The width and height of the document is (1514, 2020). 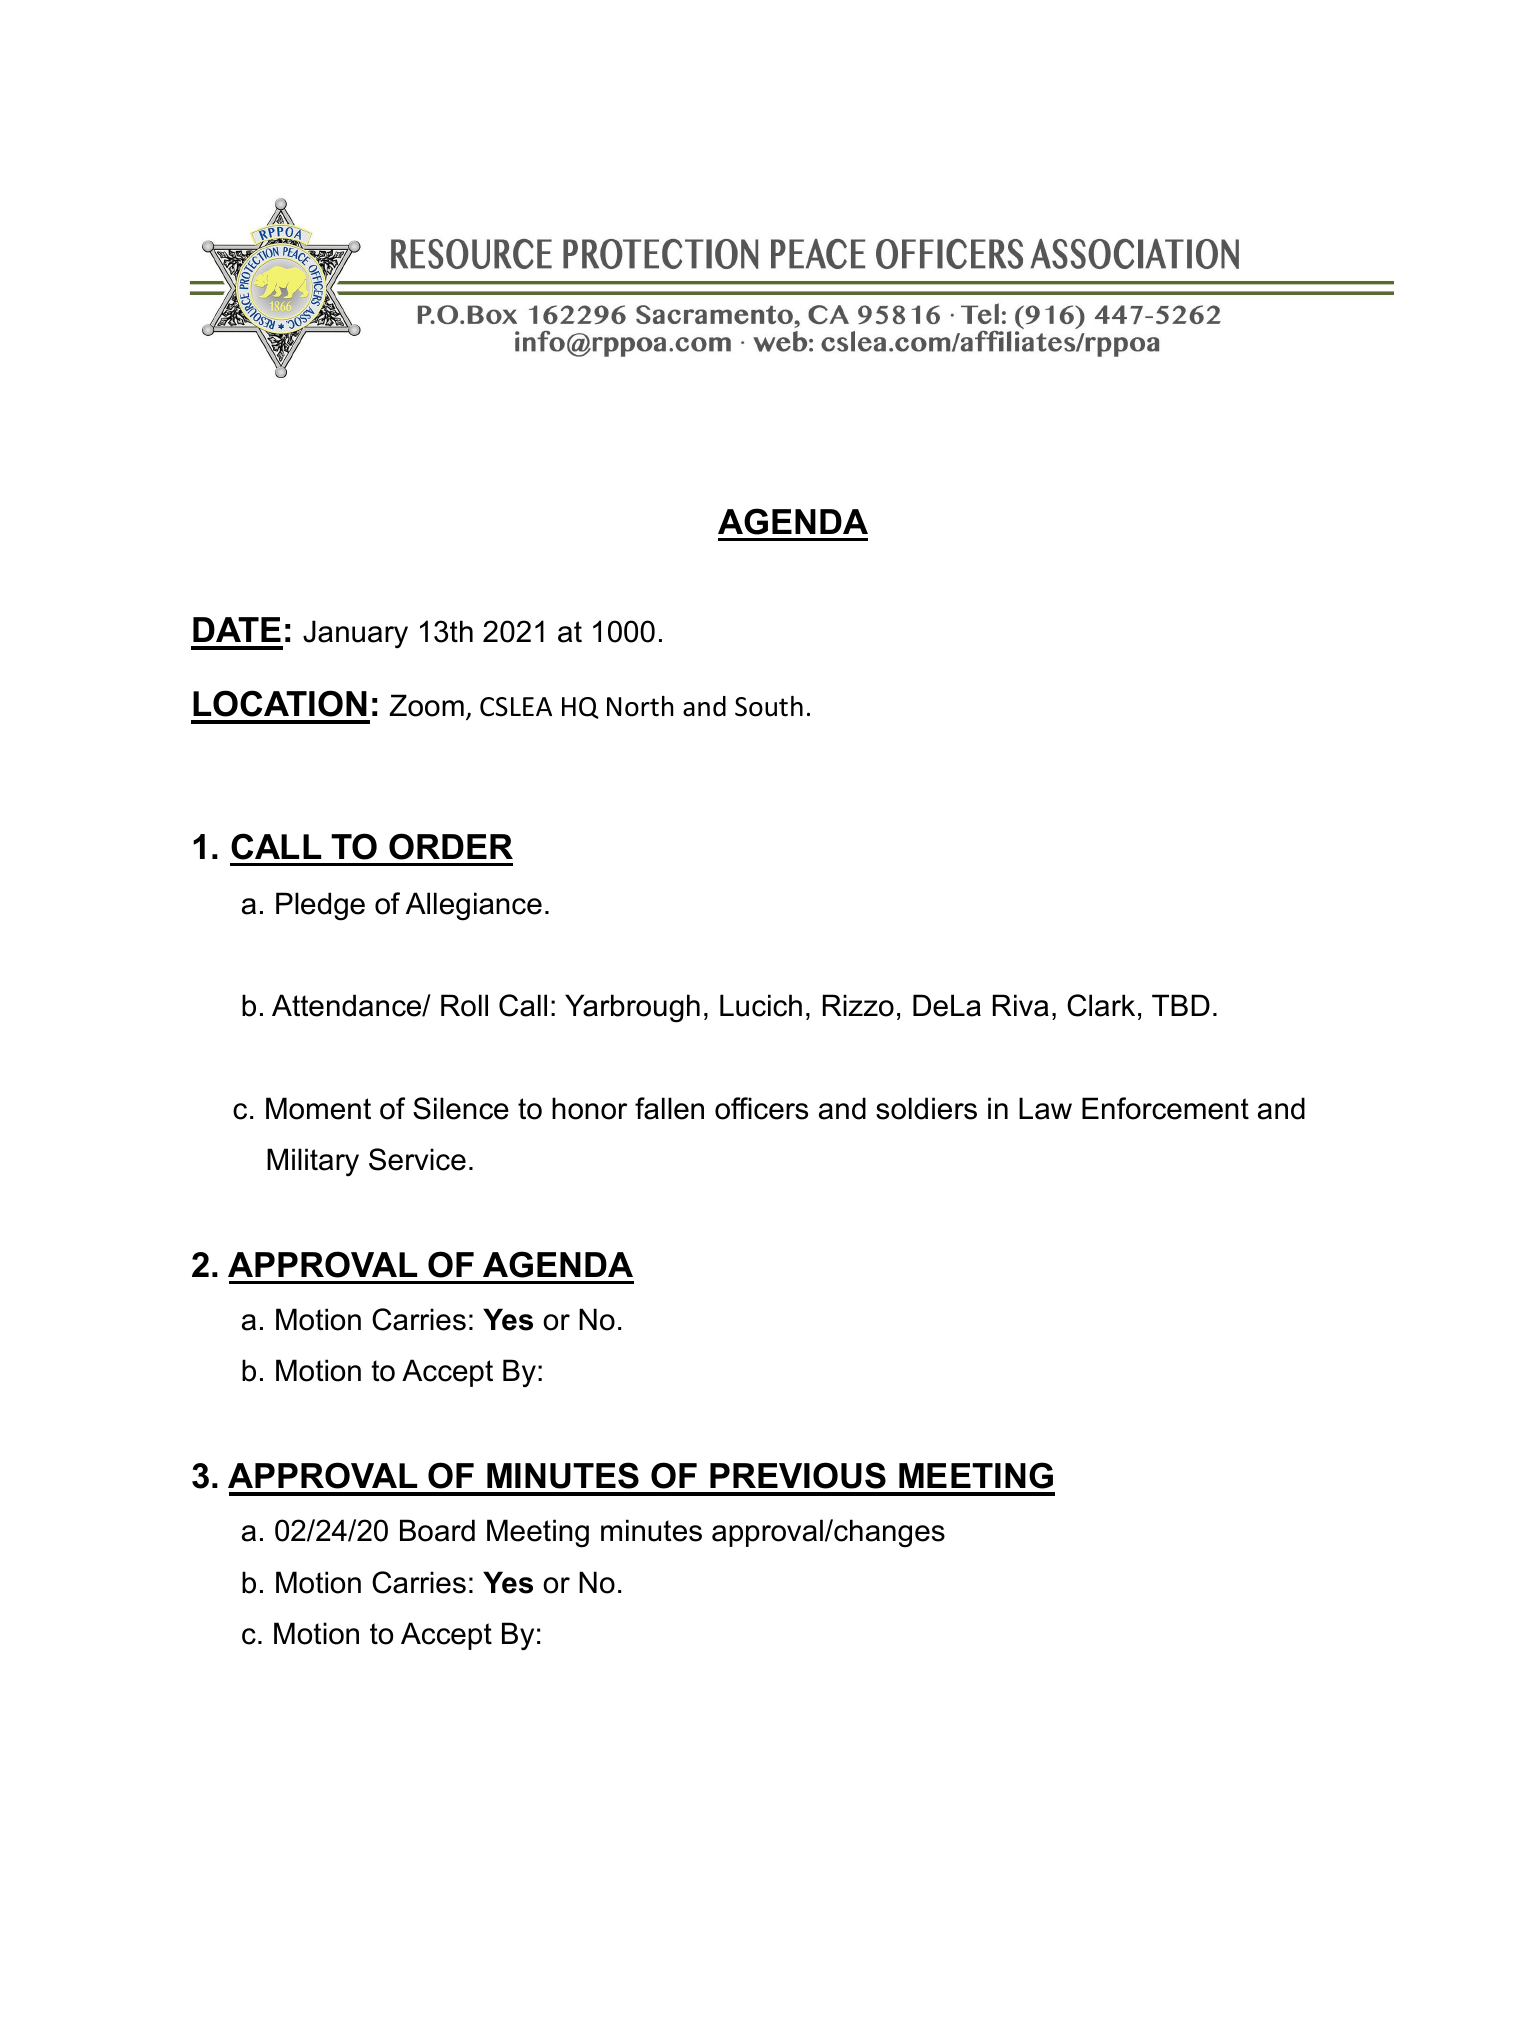 What do you see at coordinates (313, 1162) in the document?
I see `Military` at bounding box center [313, 1162].
